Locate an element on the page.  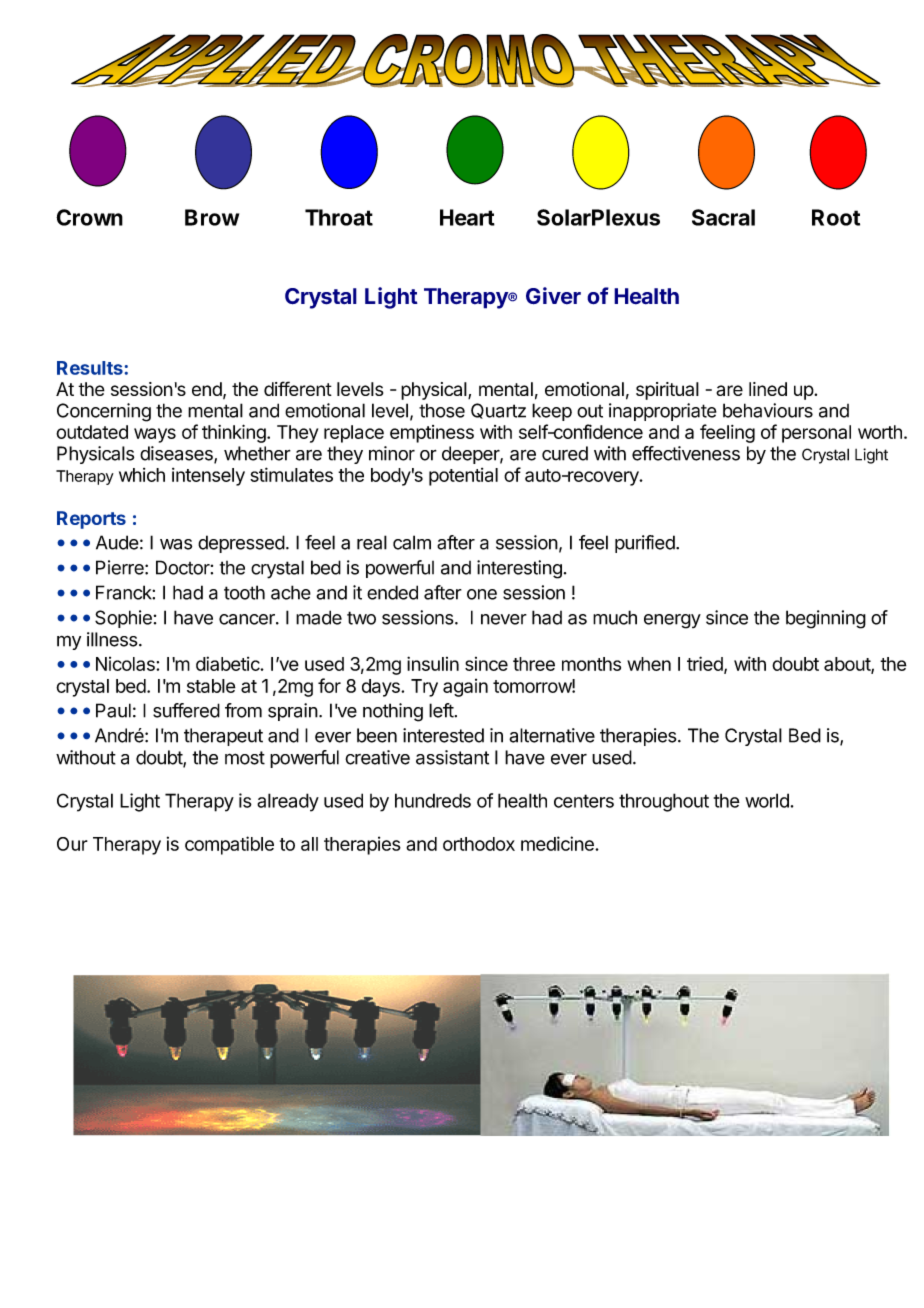
Brow is located at coordinates (212, 217).
